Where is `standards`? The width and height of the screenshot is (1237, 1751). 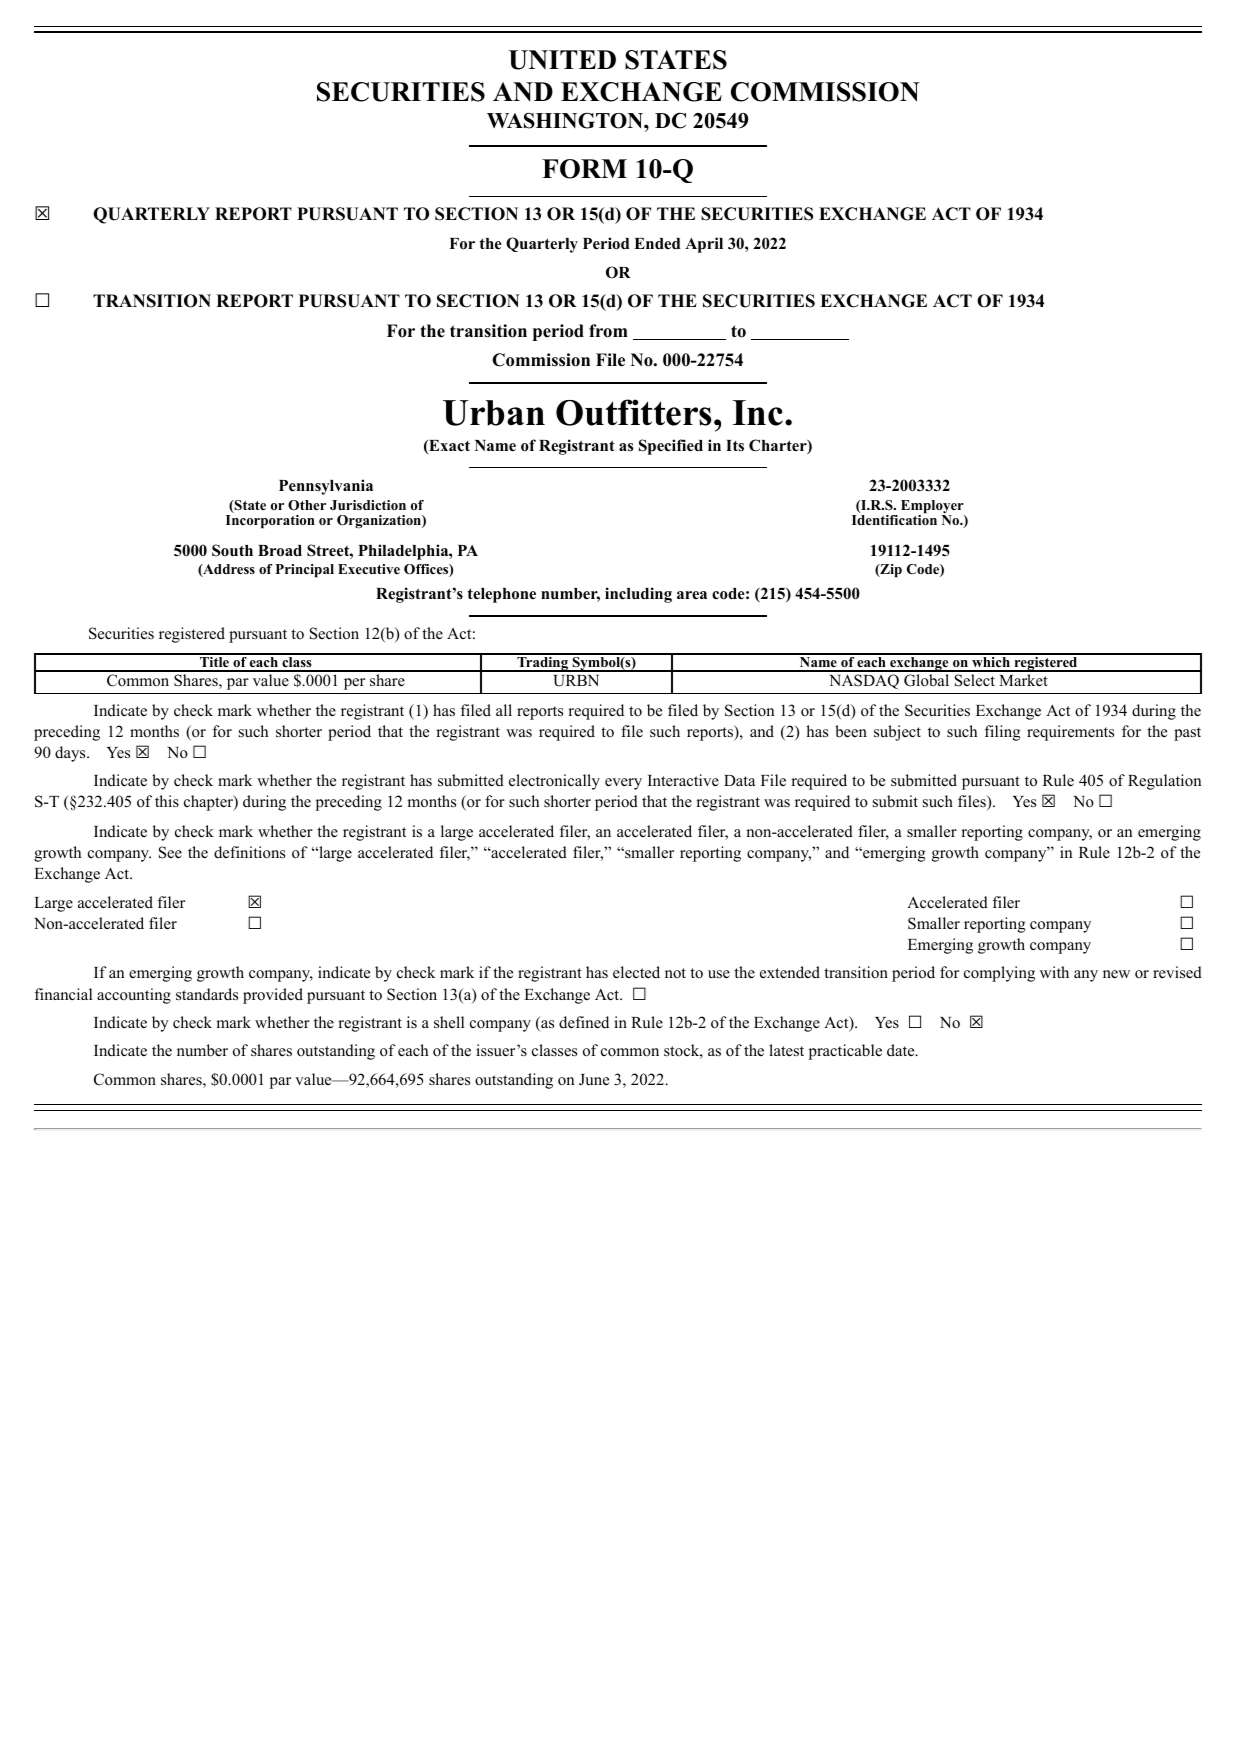
standards is located at coordinates (207, 994).
